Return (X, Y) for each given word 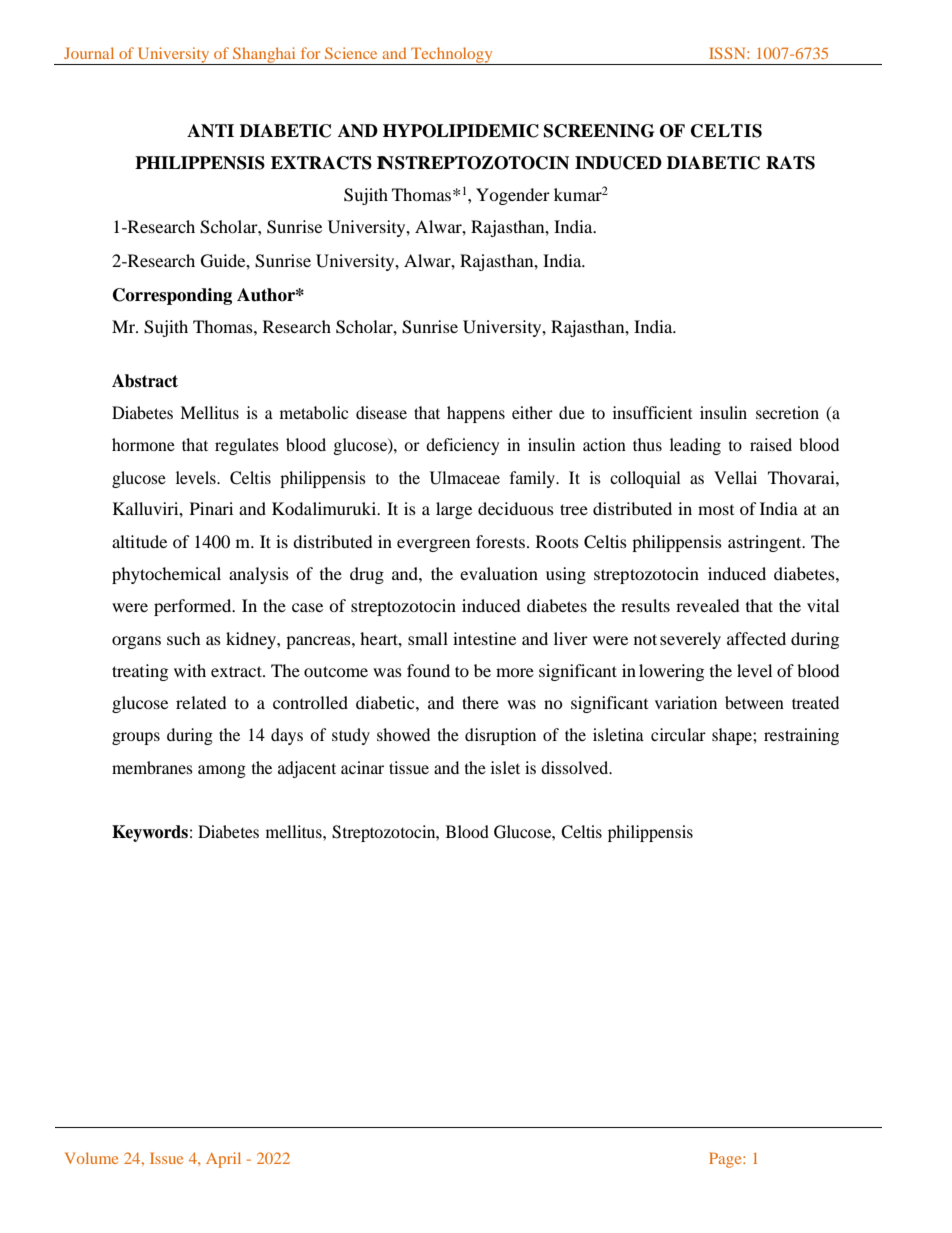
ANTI (210, 131)
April (223, 1160)
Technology (452, 56)
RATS (790, 163)
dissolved (576, 767)
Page (726, 1160)
